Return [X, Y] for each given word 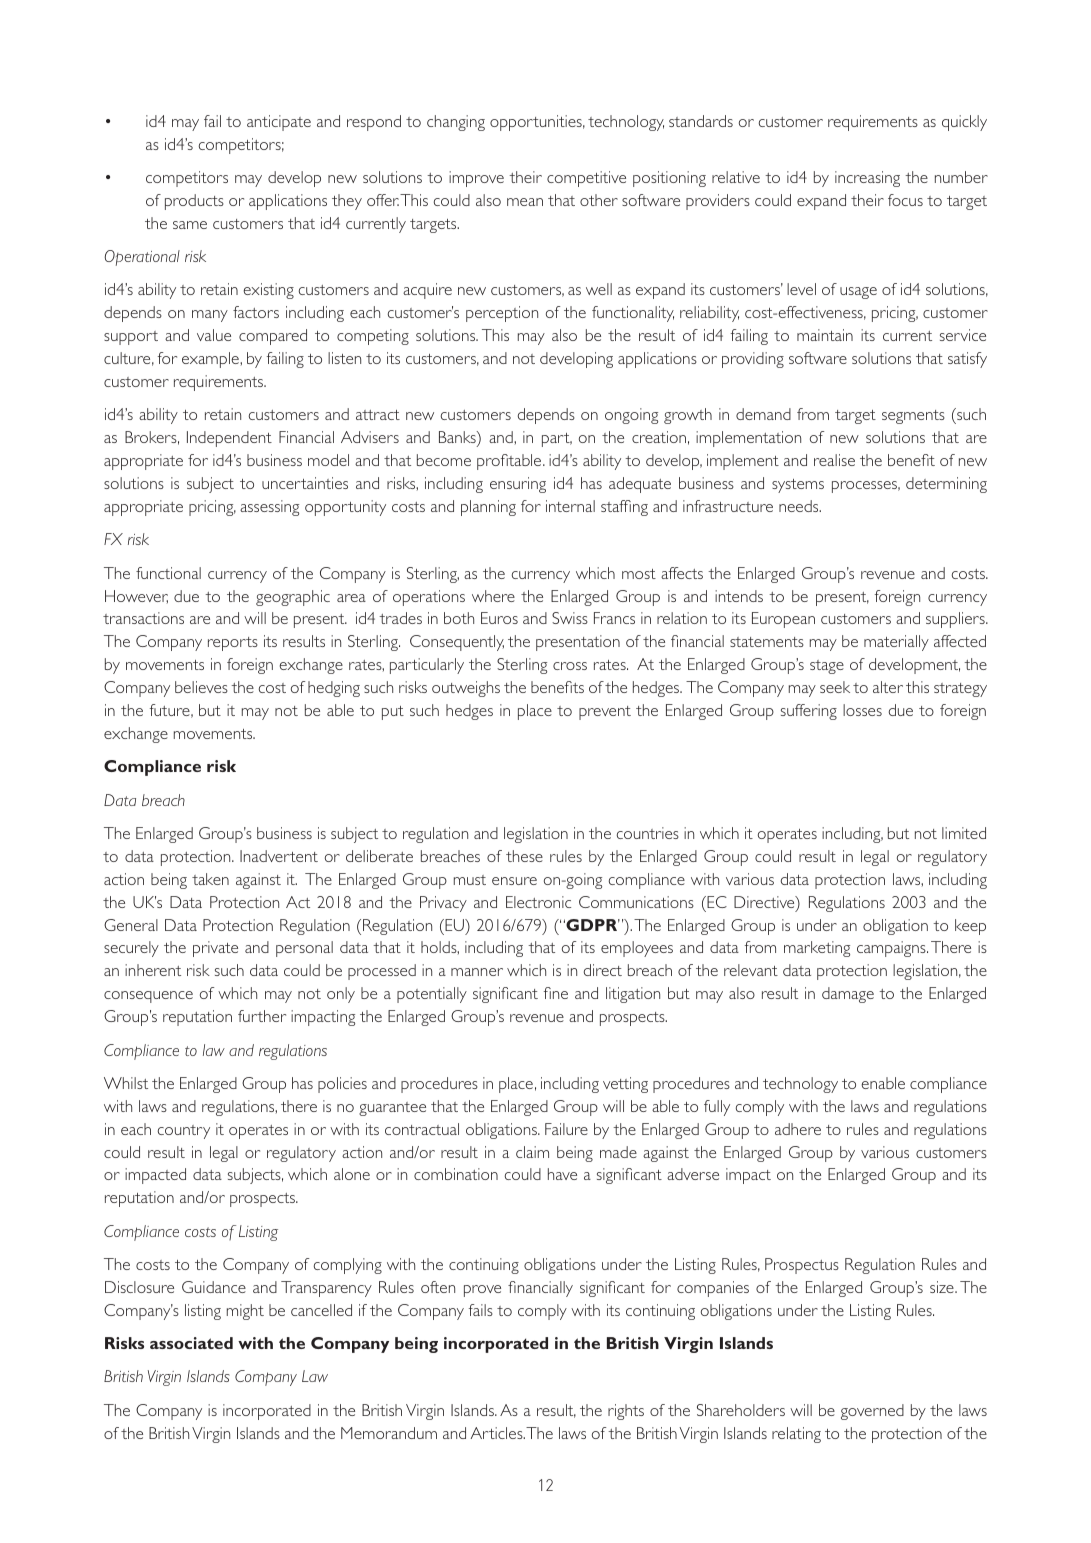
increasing [867, 179]
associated [191, 1343]
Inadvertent [279, 856]
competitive [586, 179]
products [194, 202]
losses [862, 710]
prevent [605, 713]
